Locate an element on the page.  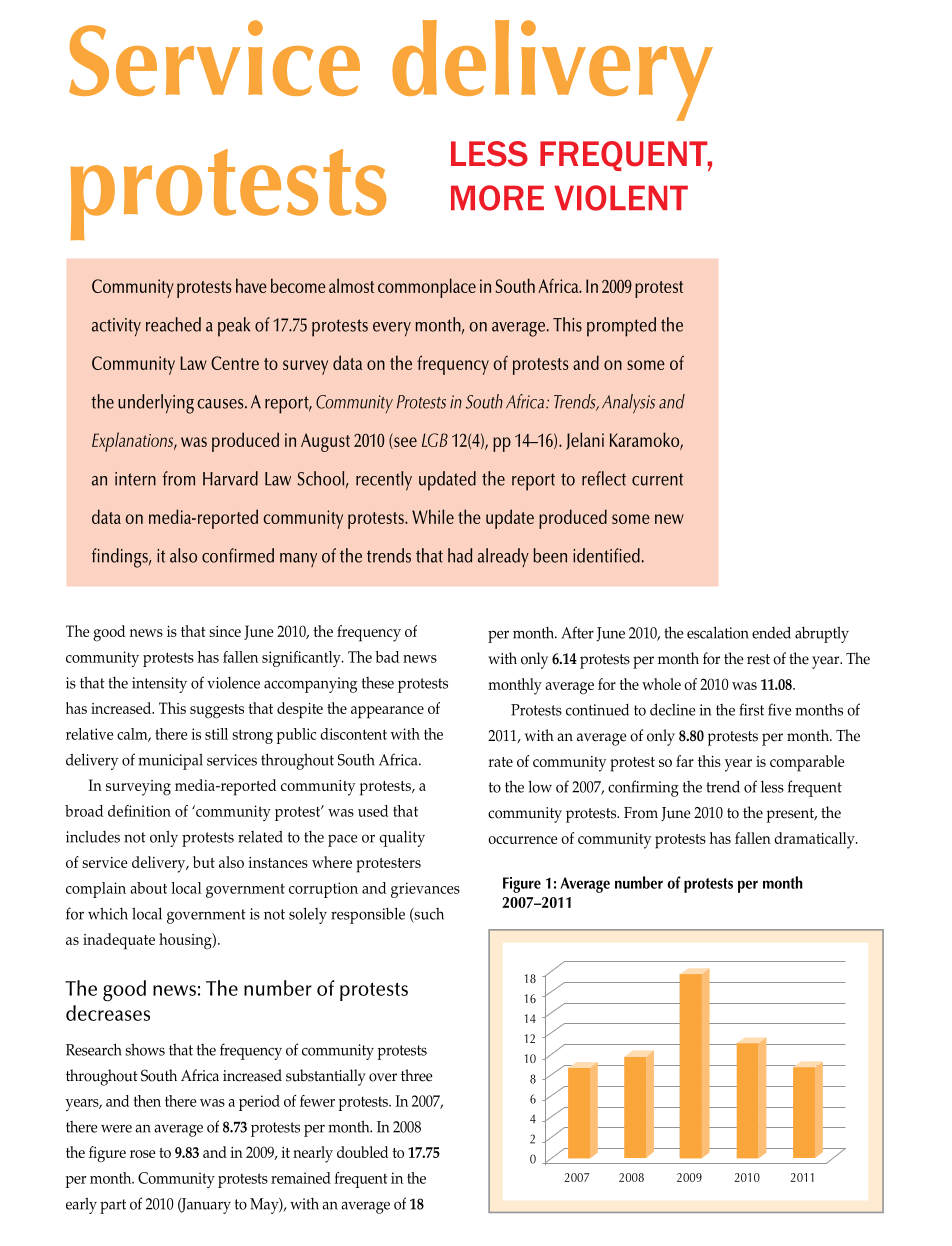
violent is located at coordinates (621, 198).
